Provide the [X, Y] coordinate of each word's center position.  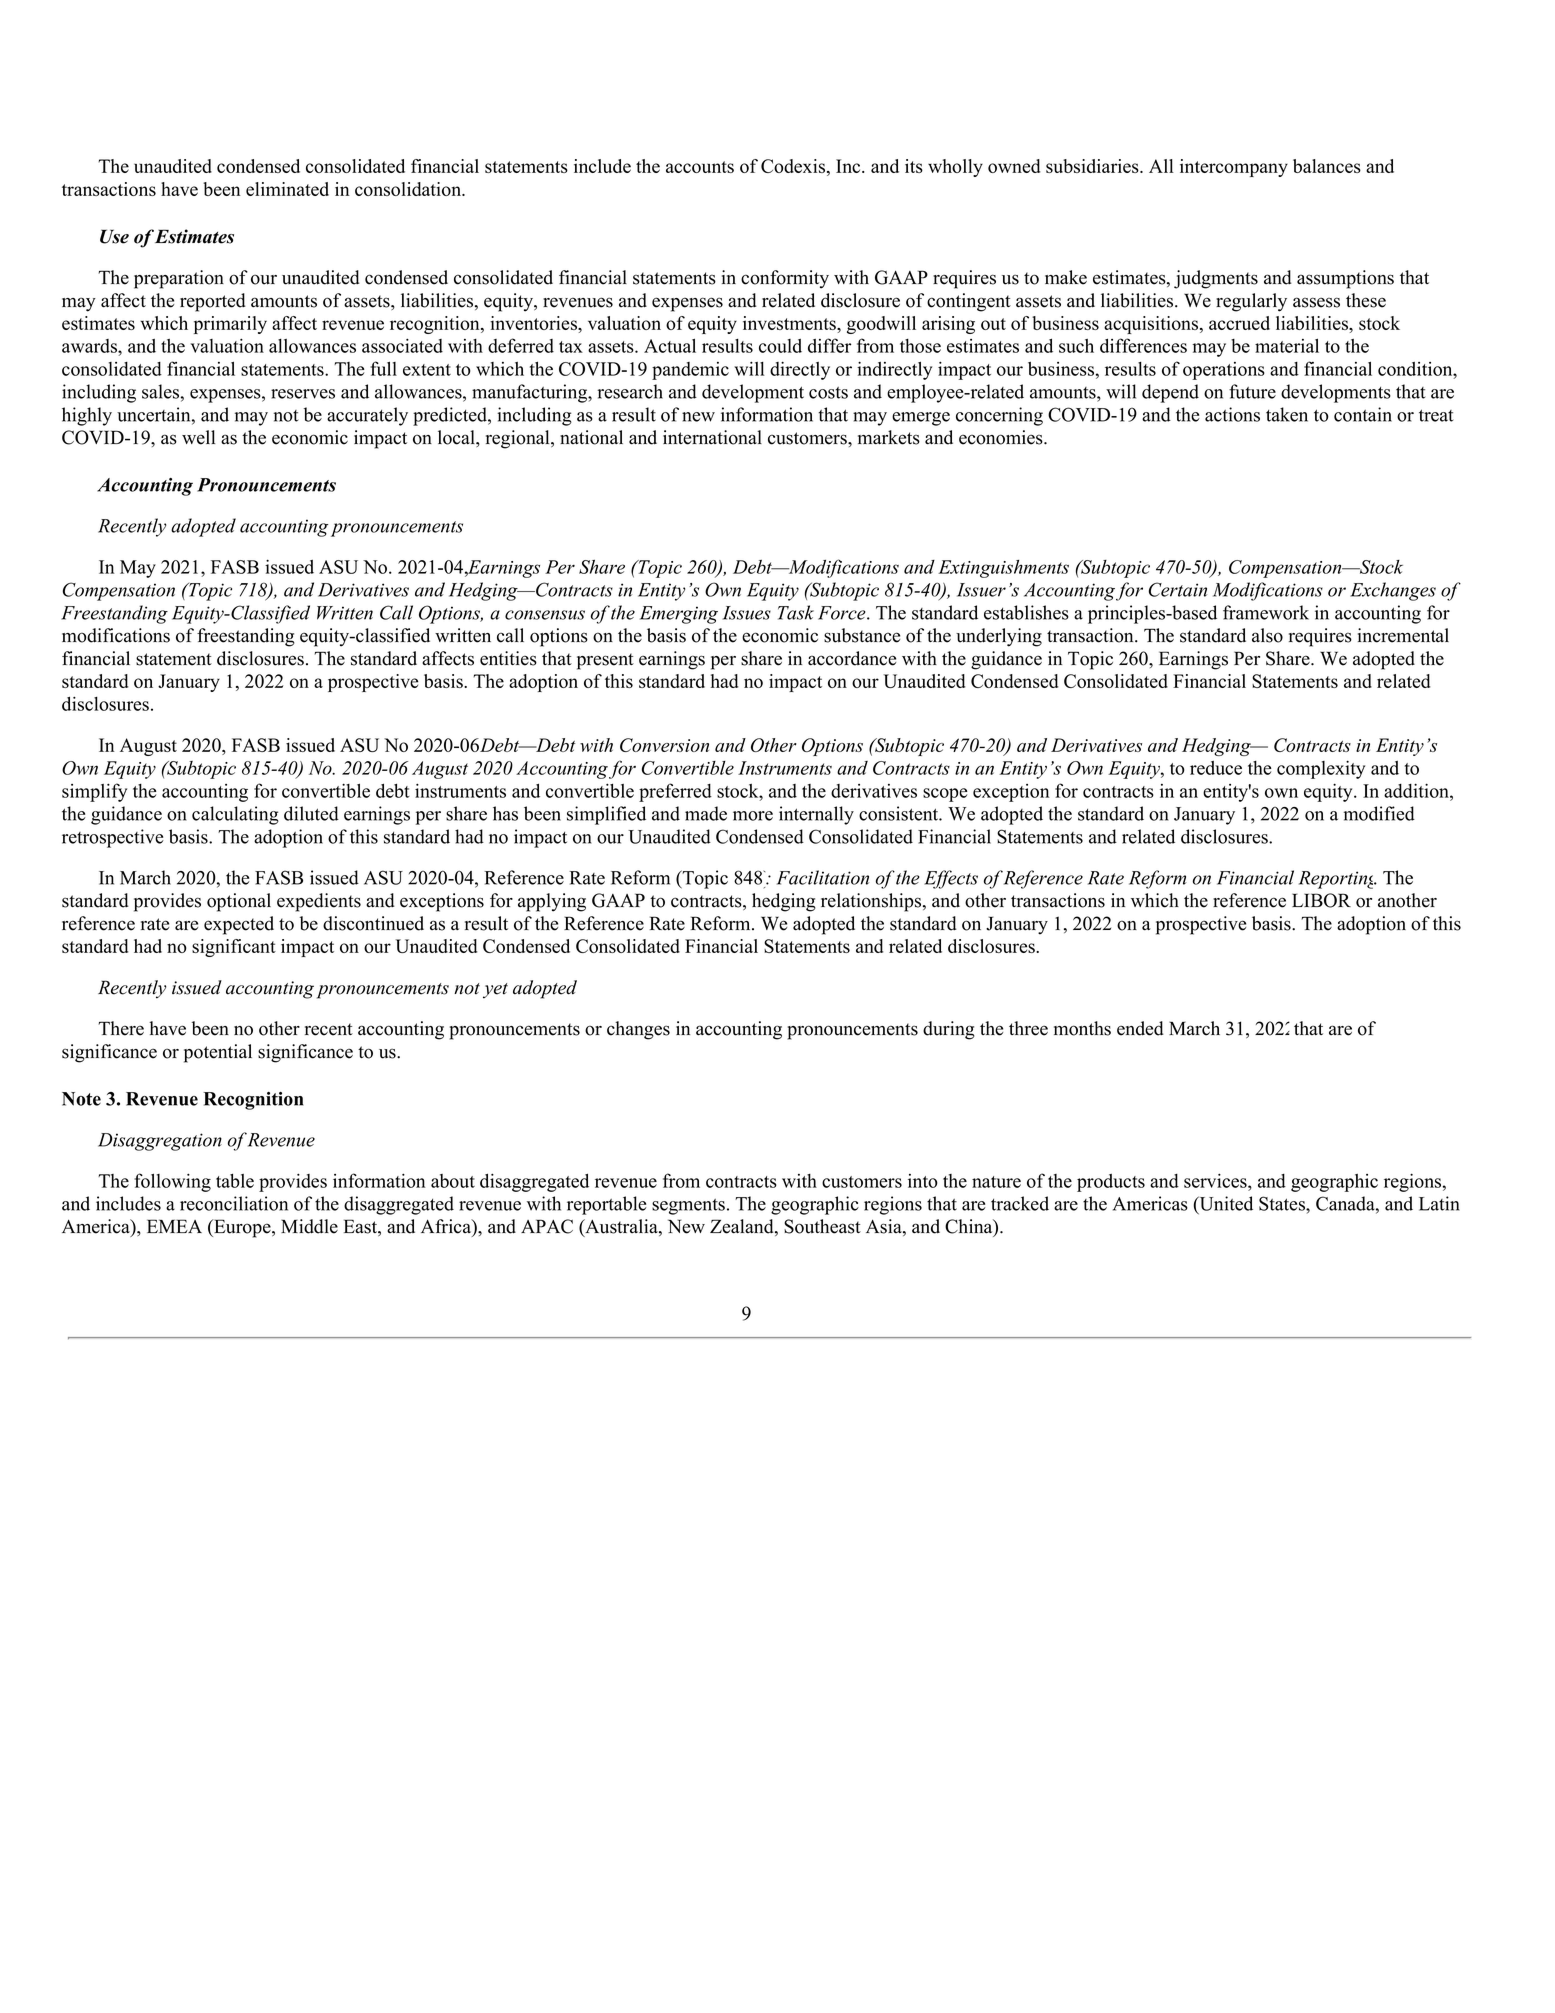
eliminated [287, 189]
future [1252, 391]
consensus [545, 615]
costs [828, 393]
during [949, 1030]
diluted [311, 813]
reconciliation [234, 1203]
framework [1266, 612]
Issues [746, 613]
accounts [700, 167]
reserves [303, 394]
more [753, 816]
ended [1140, 1028]
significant [234, 948]
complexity [1321, 769]
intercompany [1234, 168]
